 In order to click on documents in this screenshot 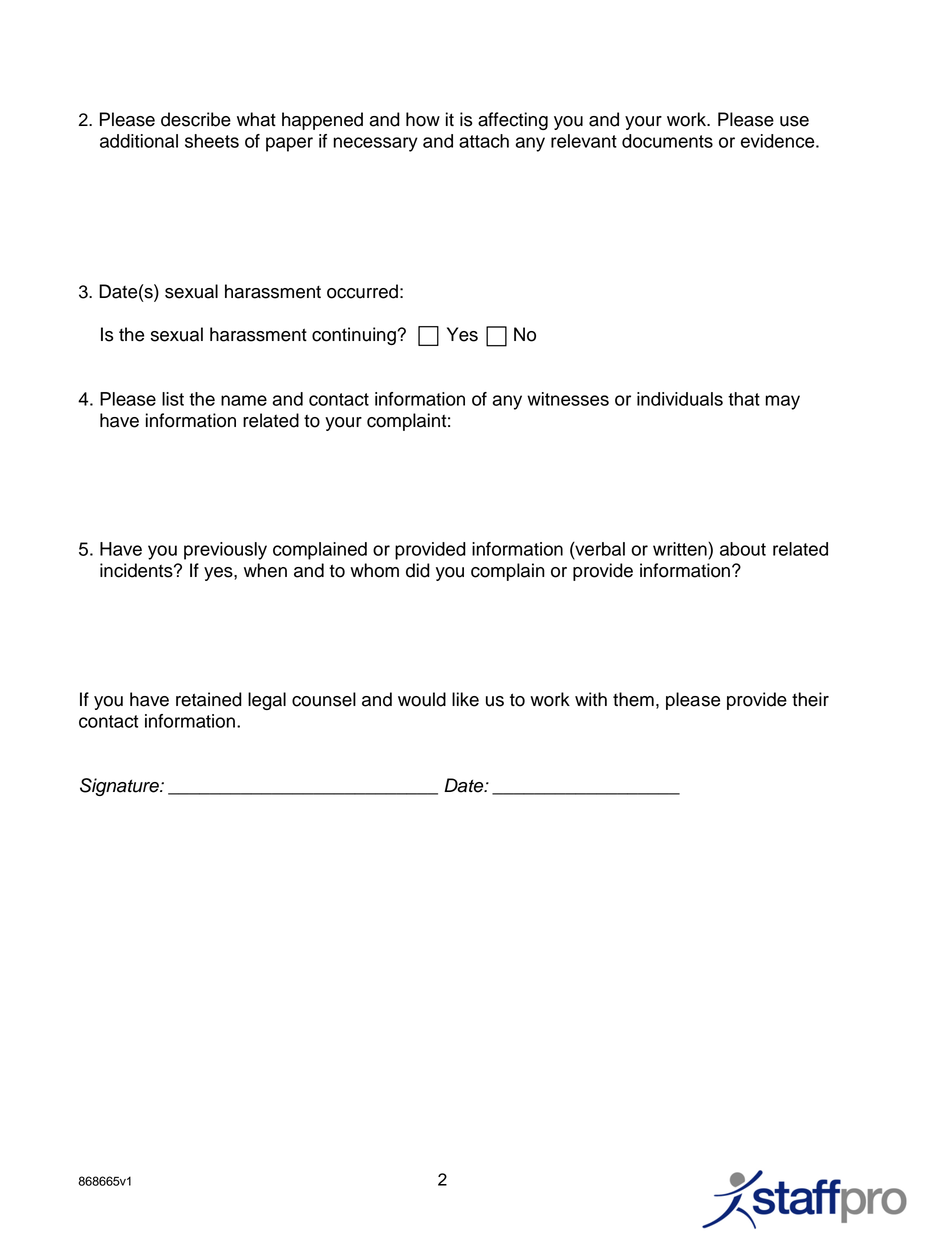, I will do `click(667, 141)`.
